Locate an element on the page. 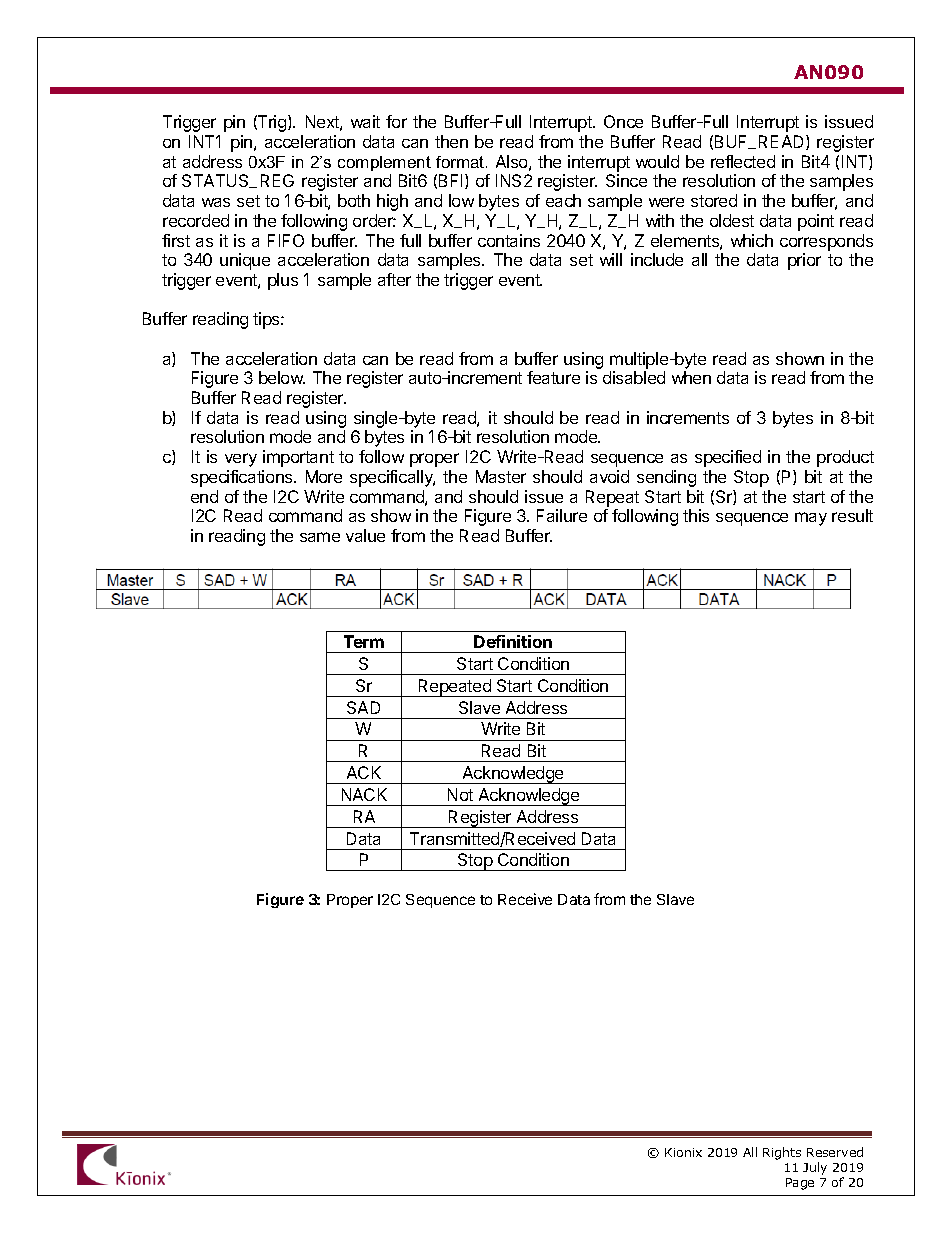 The height and width of the document is (1233, 952). Not is located at coordinates (460, 794).
